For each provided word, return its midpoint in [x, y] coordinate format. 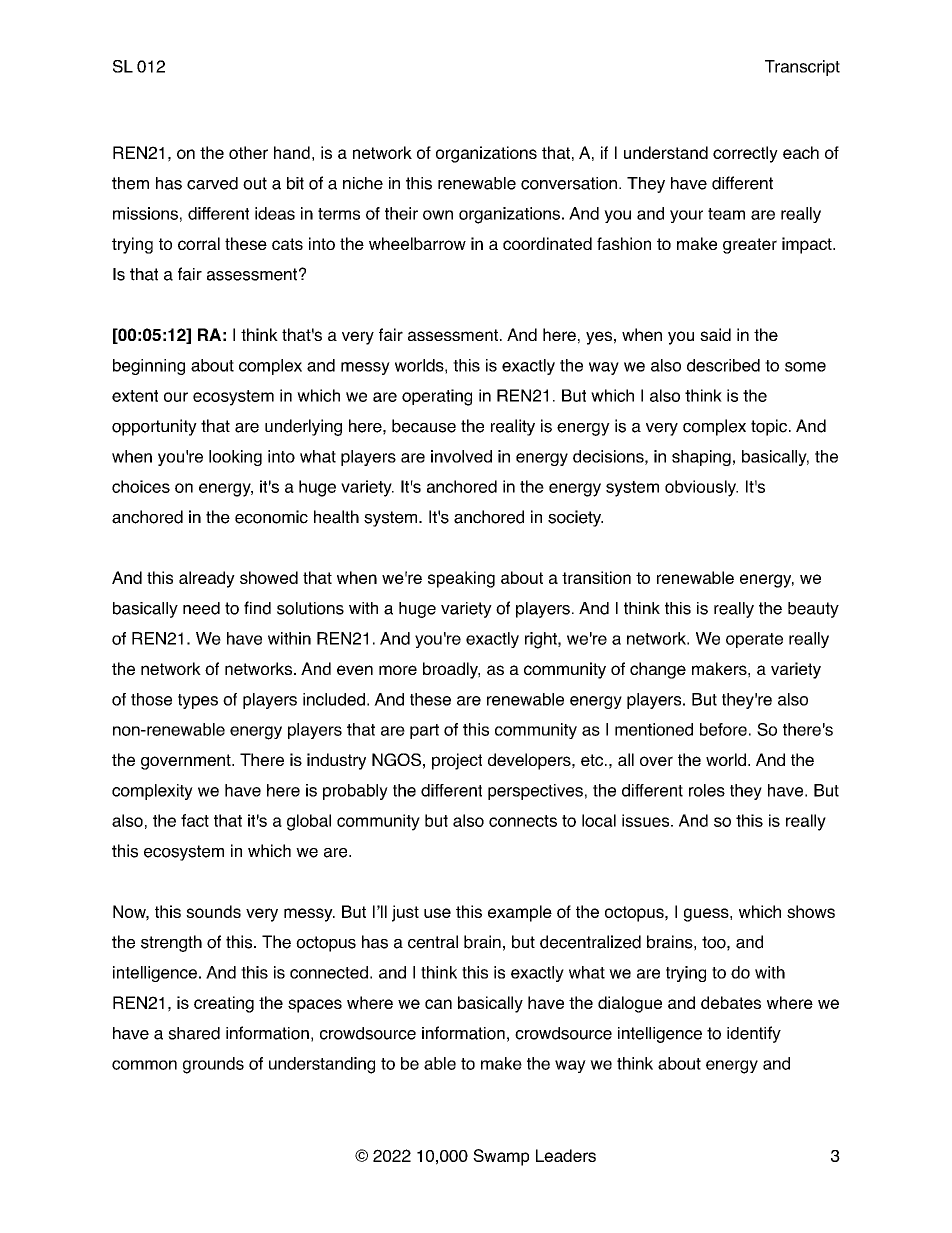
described [723, 365]
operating [437, 397]
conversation [569, 183]
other [248, 152]
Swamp [501, 1157]
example [520, 913]
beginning [149, 367]
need [201, 608]
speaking [461, 579]
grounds [213, 1065]
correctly [745, 154]
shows [811, 911]
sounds [213, 911]
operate [754, 640]
